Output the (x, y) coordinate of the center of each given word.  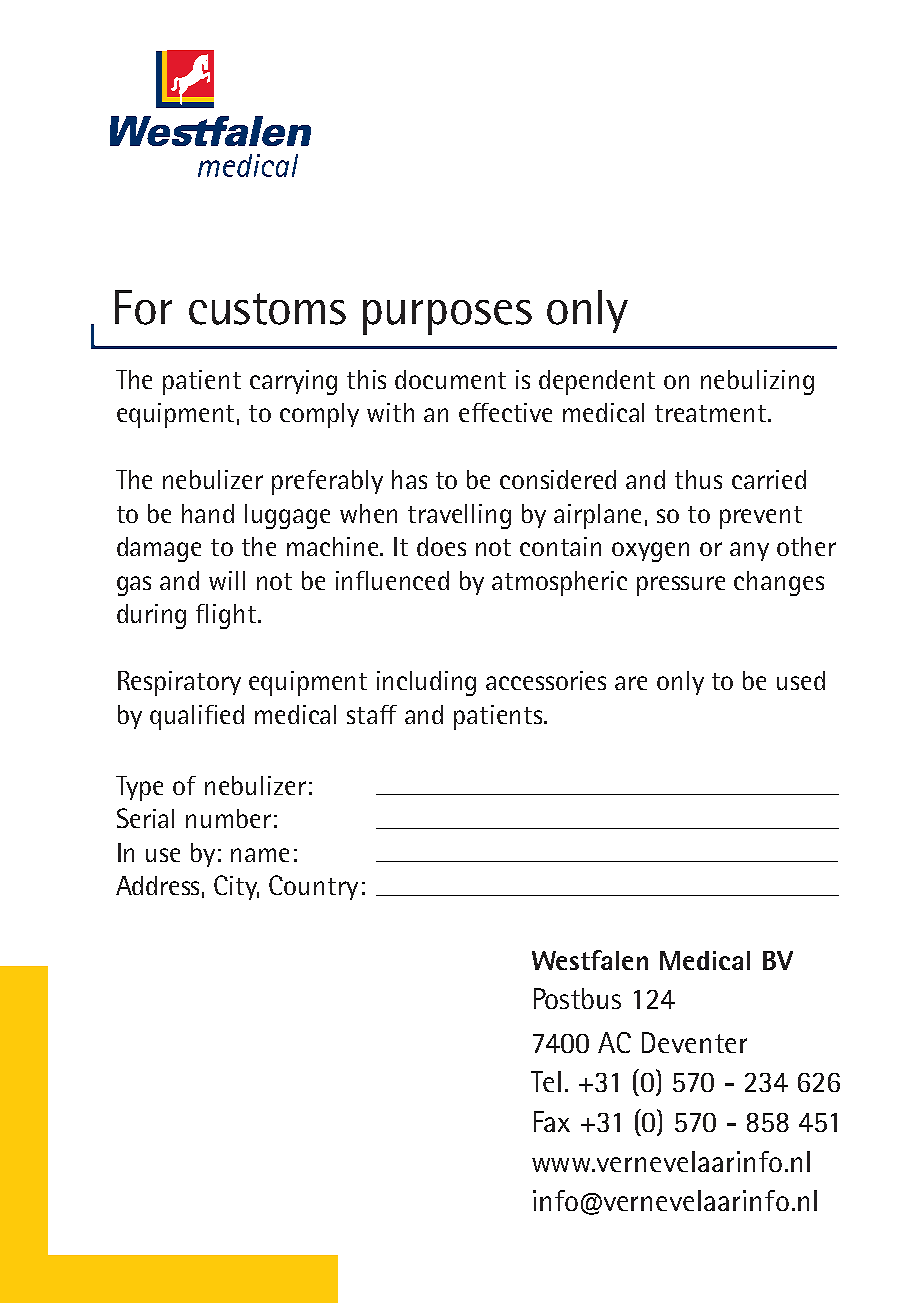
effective (505, 412)
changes (779, 583)
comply (319, 415)
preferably (327, 482)
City (236, 887)
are (631, 683)
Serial (145, 818)
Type (139, 788)
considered (558, 479)
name (260, 855)
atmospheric (559, 583)
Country (313, 887)
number (228, 818)
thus (698, 479)
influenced (392, 580)
